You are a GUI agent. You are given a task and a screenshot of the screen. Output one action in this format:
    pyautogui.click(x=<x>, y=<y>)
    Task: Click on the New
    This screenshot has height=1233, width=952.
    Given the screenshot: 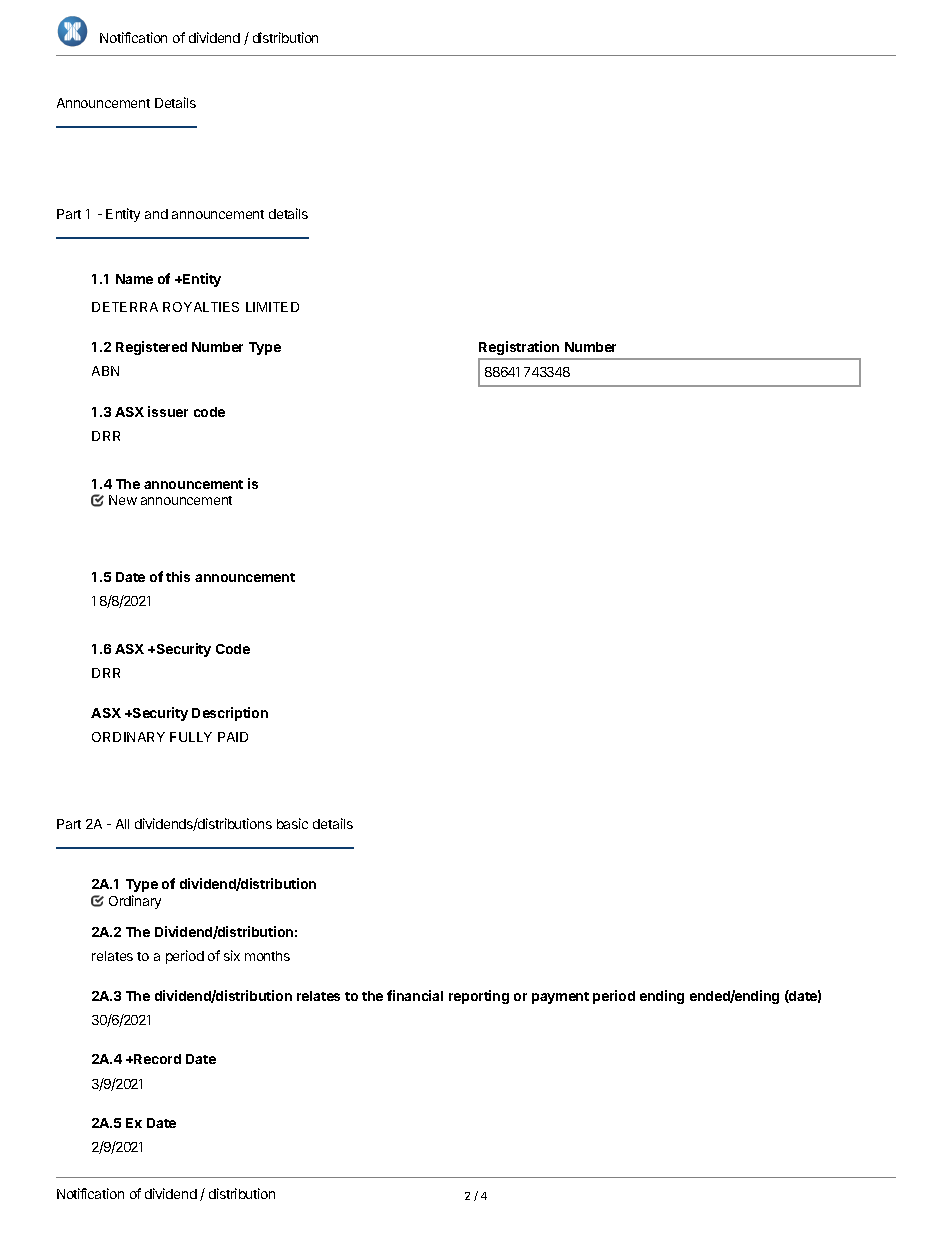 What is the action you would take?
    pyautogui.click(x=123, y=500)
